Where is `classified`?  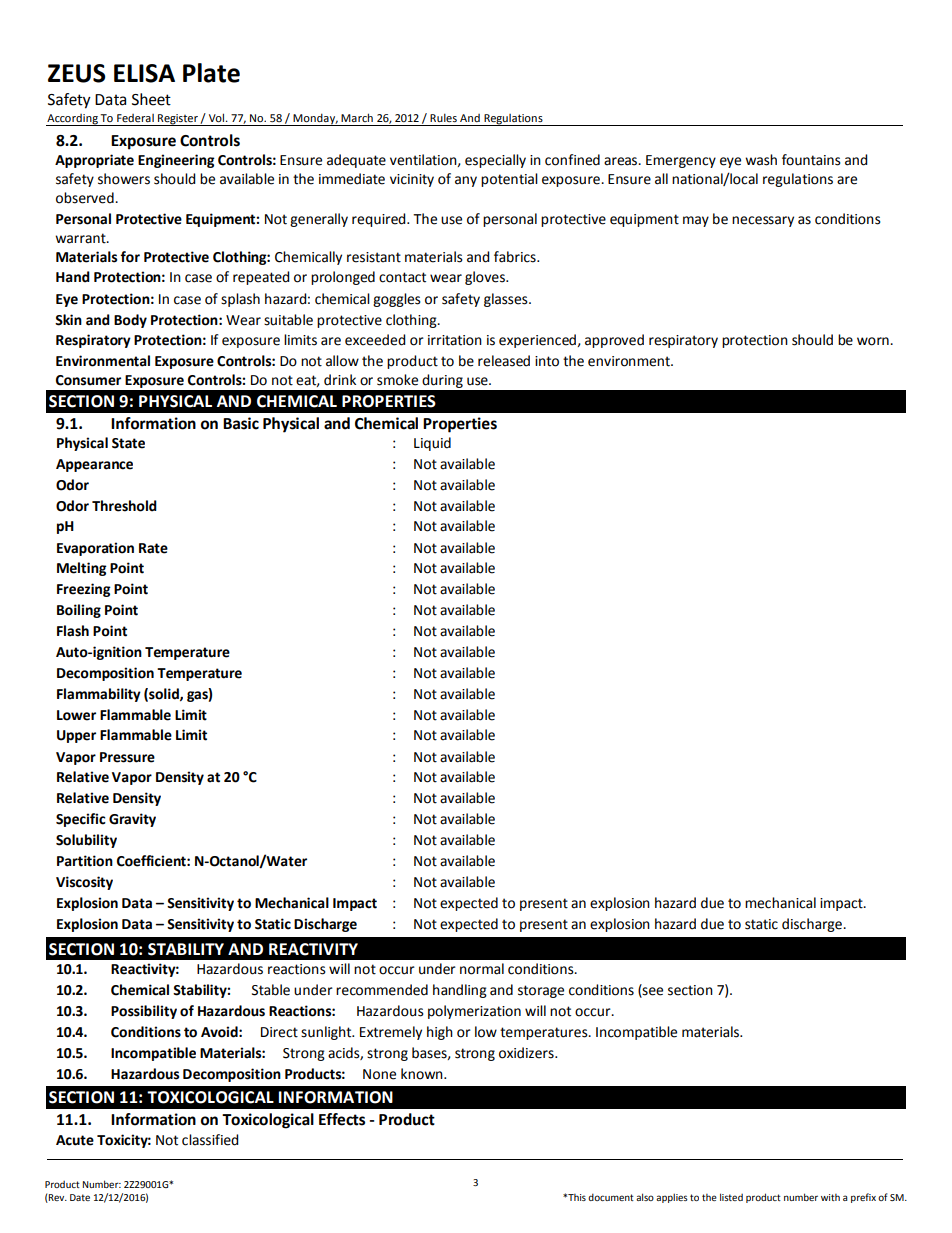 classified is located at coordinates (210, 1140).
